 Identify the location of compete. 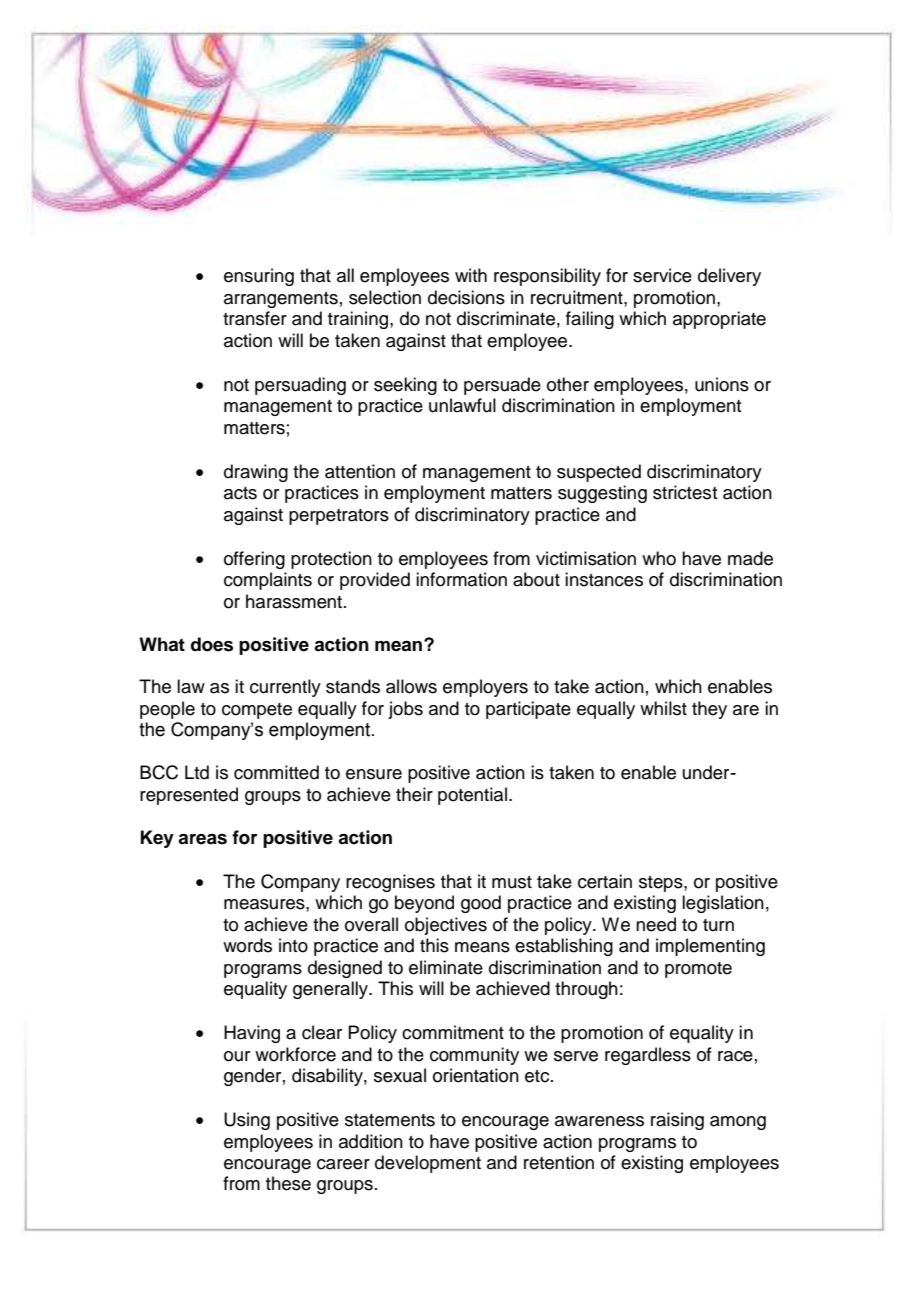
(257, 711).
